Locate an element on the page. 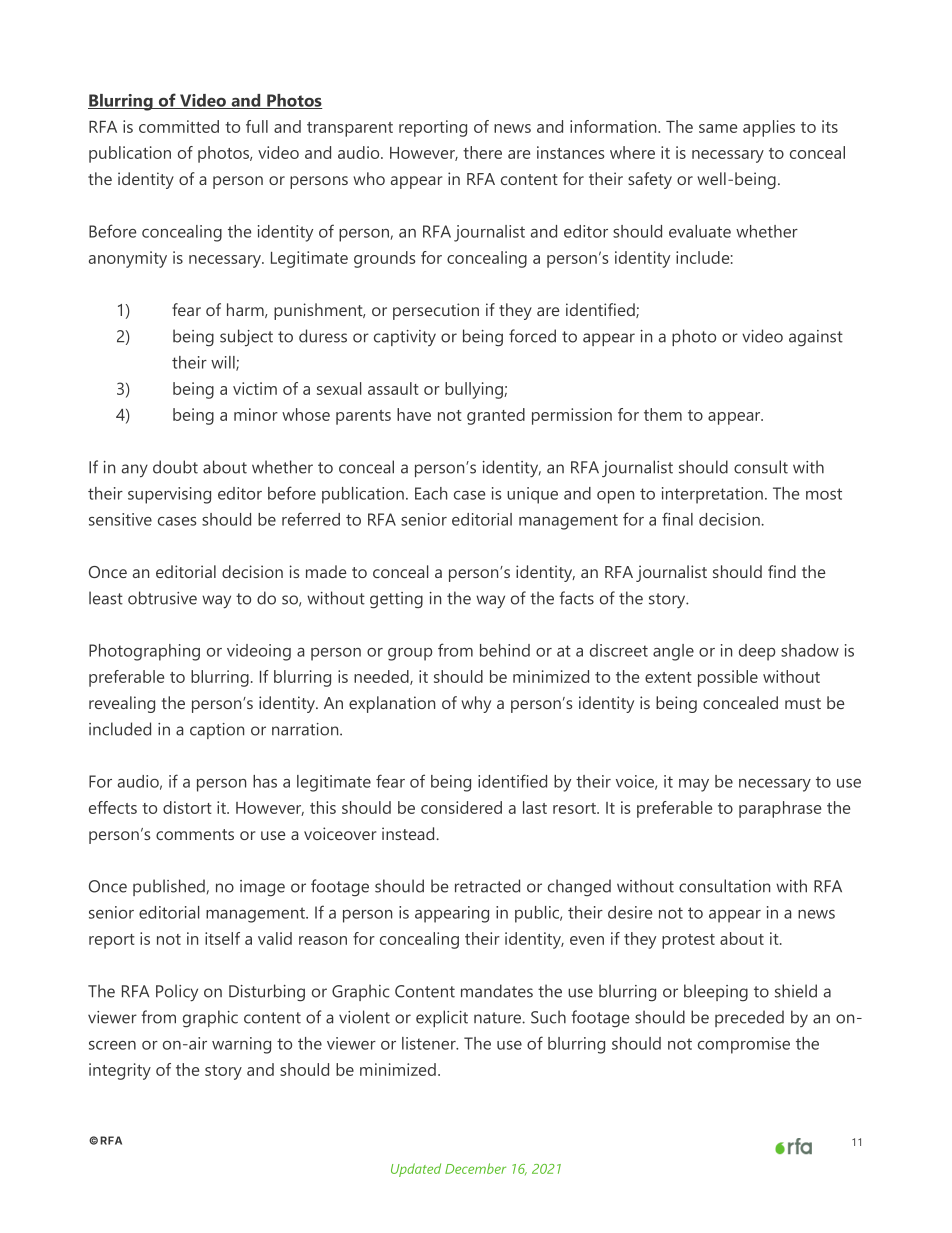 Image resolution: width=952 pixels, height=1233 pixels. supervising is located at coordinates (169, 495).
